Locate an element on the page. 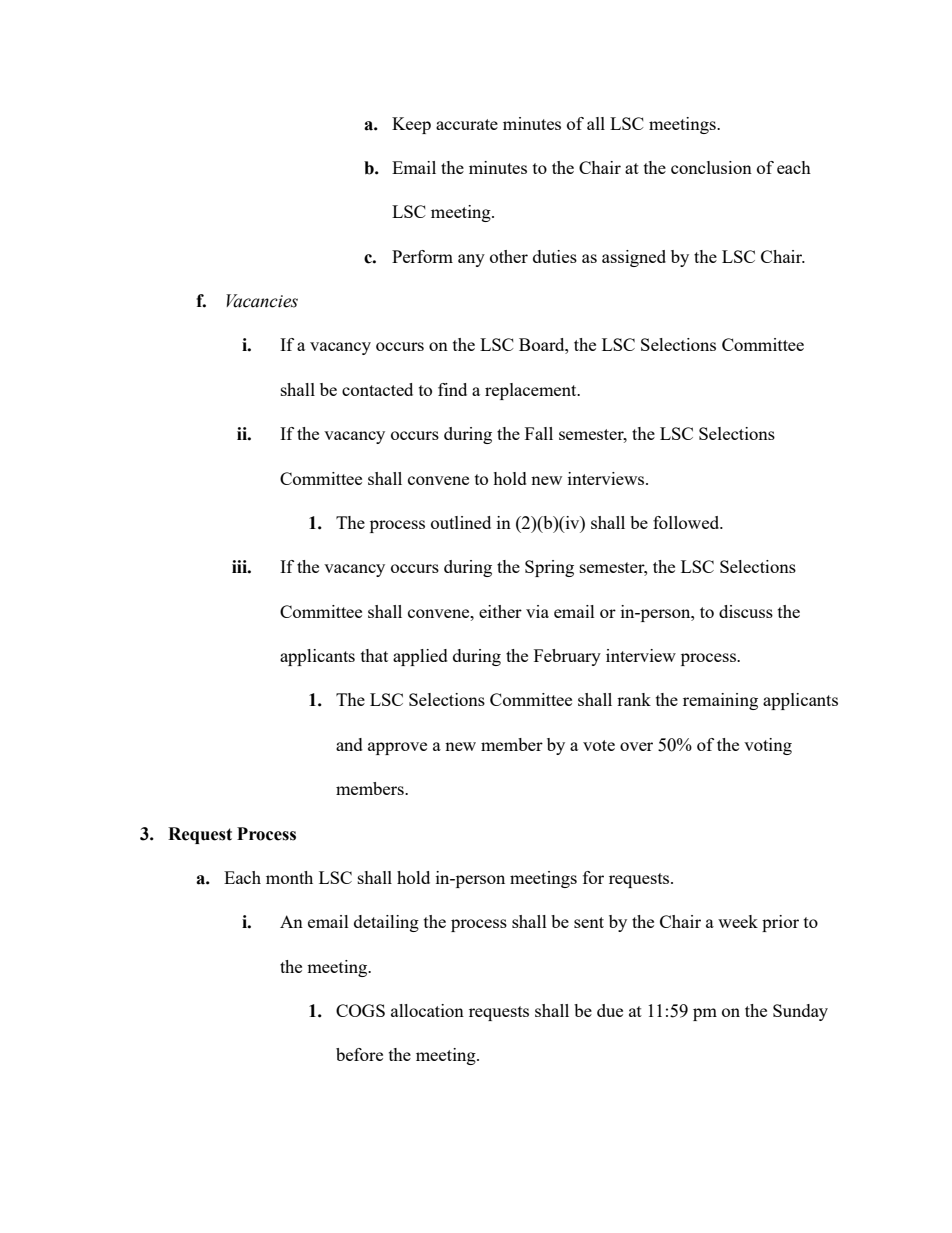 This document has width=952, height=1233. voting is located at coordinates (768, 746).
